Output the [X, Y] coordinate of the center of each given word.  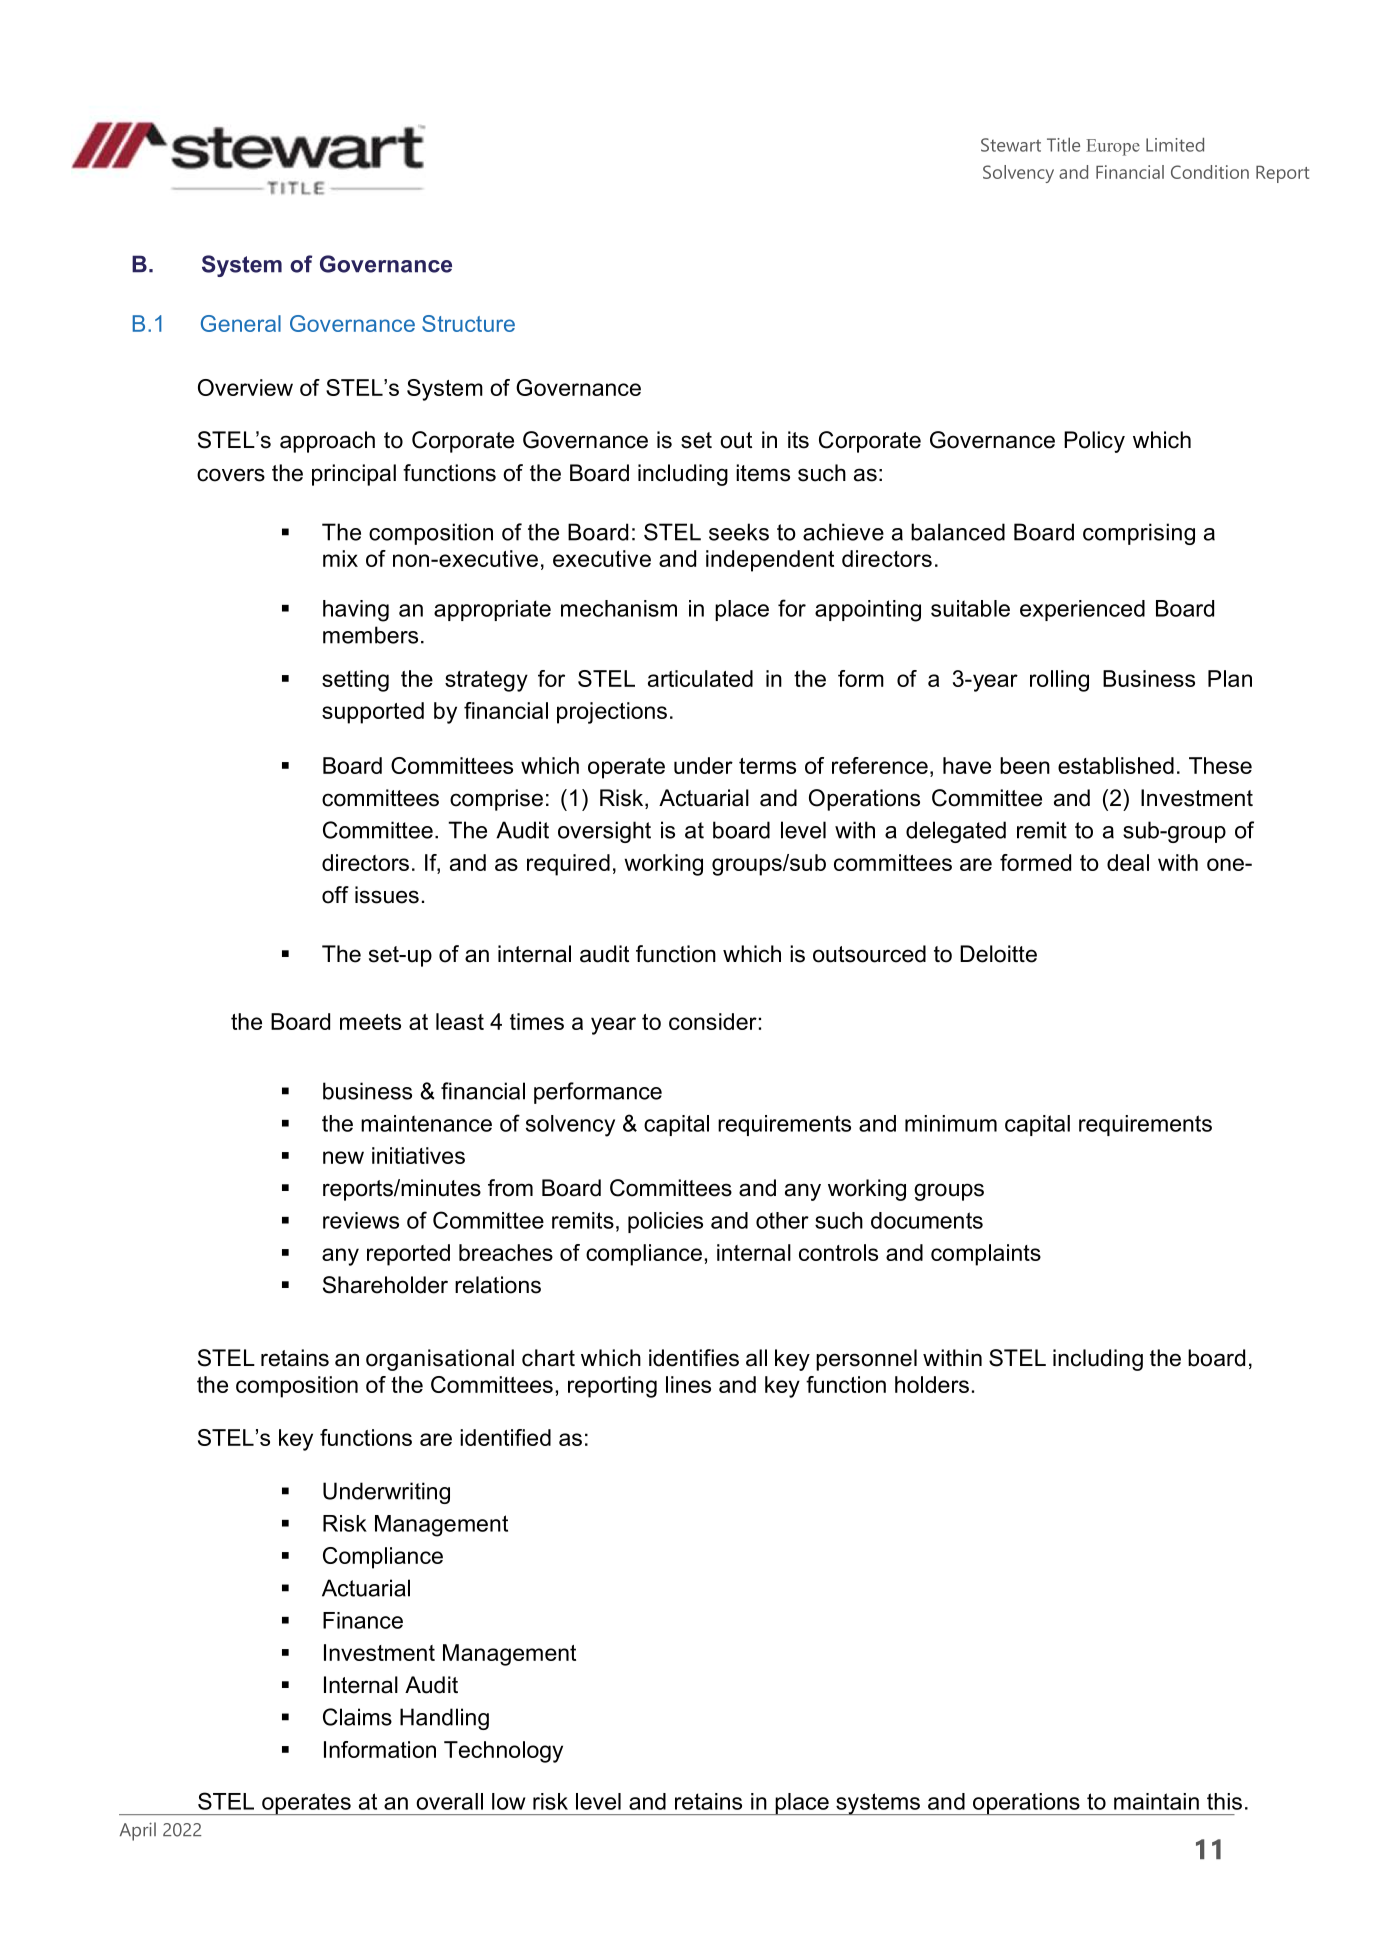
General [241, 323]
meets [370, 1022]
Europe [1113, 147]
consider [713, 1021]
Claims [357, 1717]
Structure [468, 323]
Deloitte [998, 954]
